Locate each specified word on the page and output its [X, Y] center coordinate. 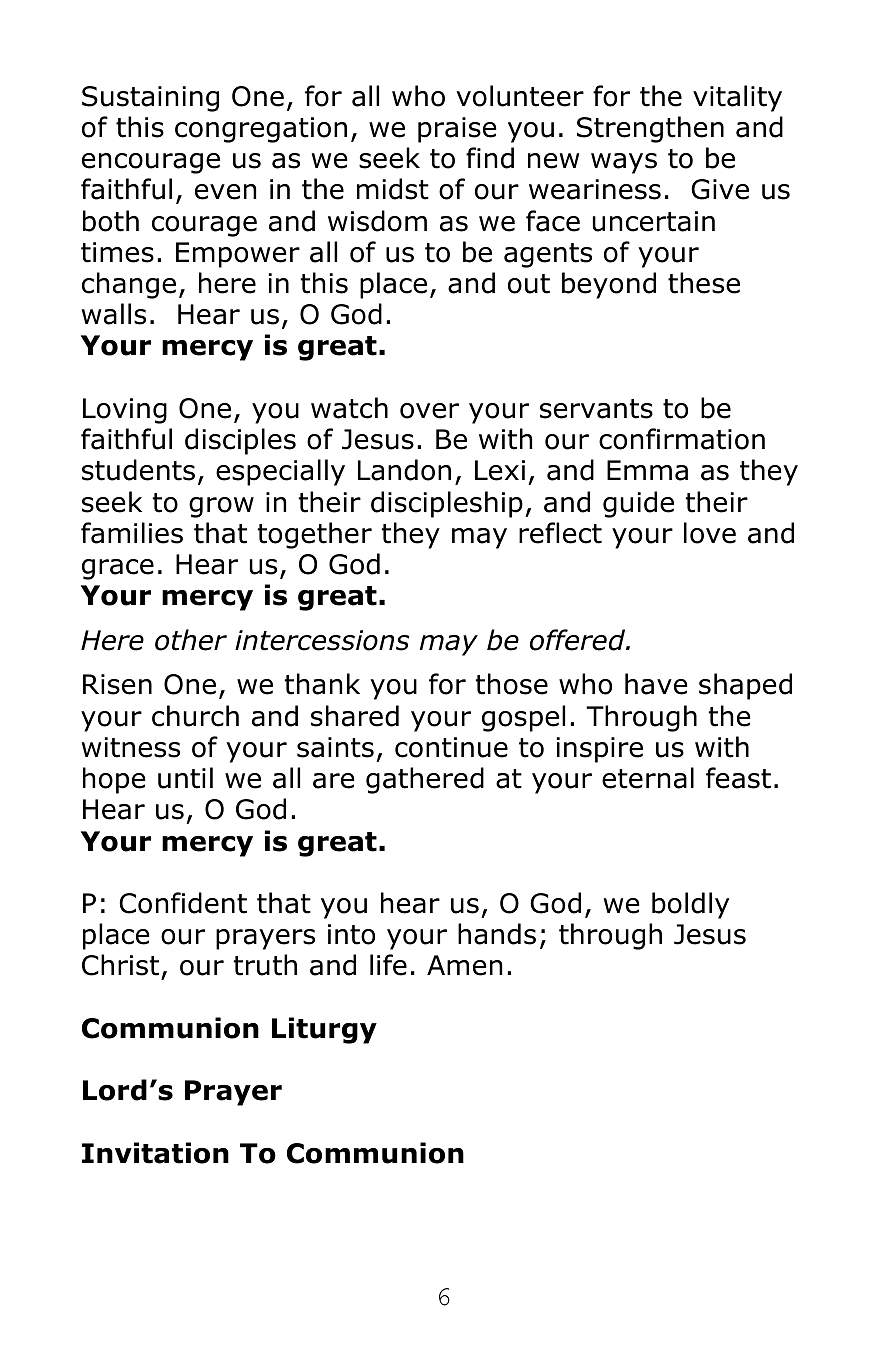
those [512, 684]
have [656, 684]
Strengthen [650, 129]
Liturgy [324, 1030]
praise [457, 130]
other [191, 640]
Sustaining [150, 99]
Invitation [155, 1153]
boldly [690, 905]
